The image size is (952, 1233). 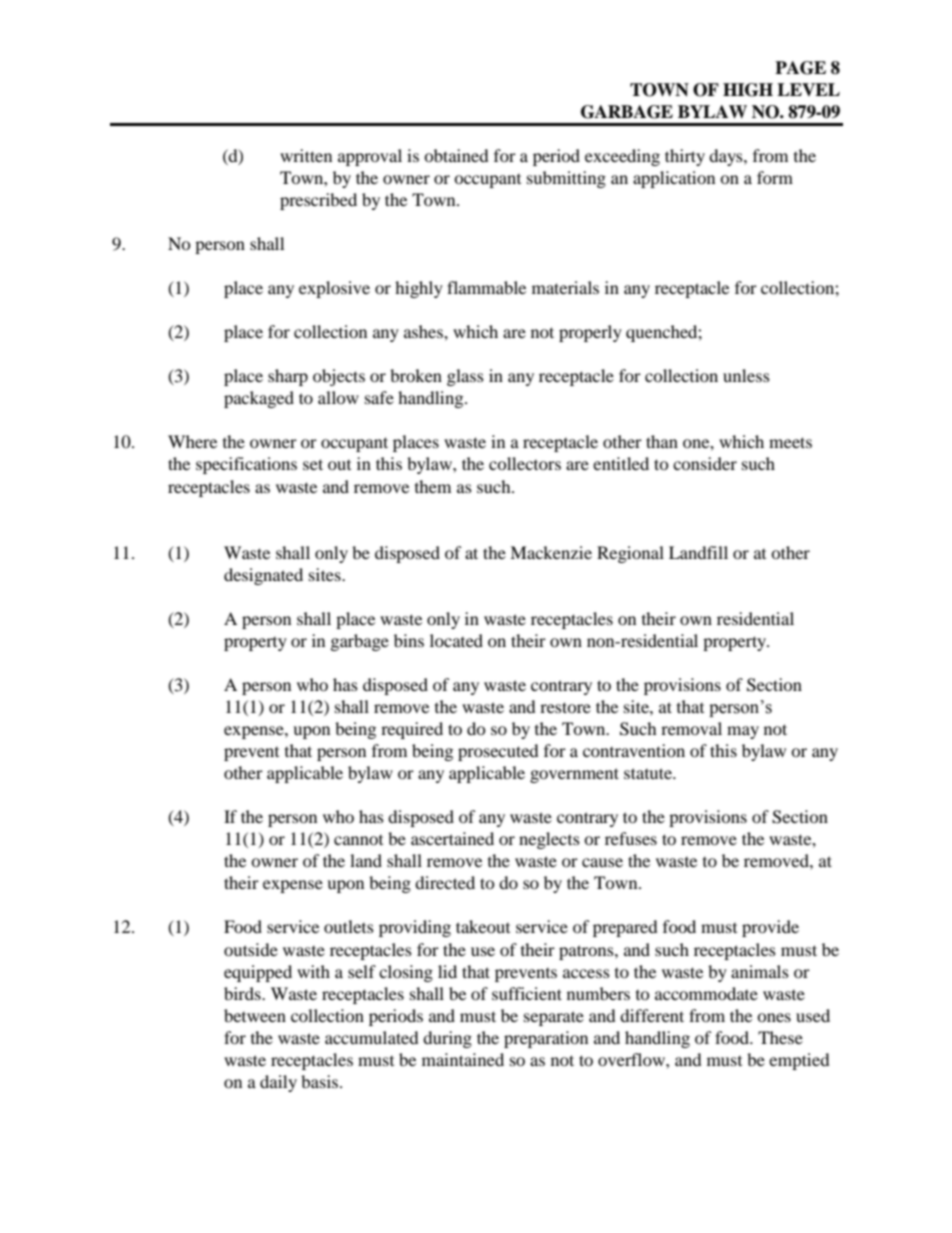 I want to click on specifications, so click(x=246, y=465).
